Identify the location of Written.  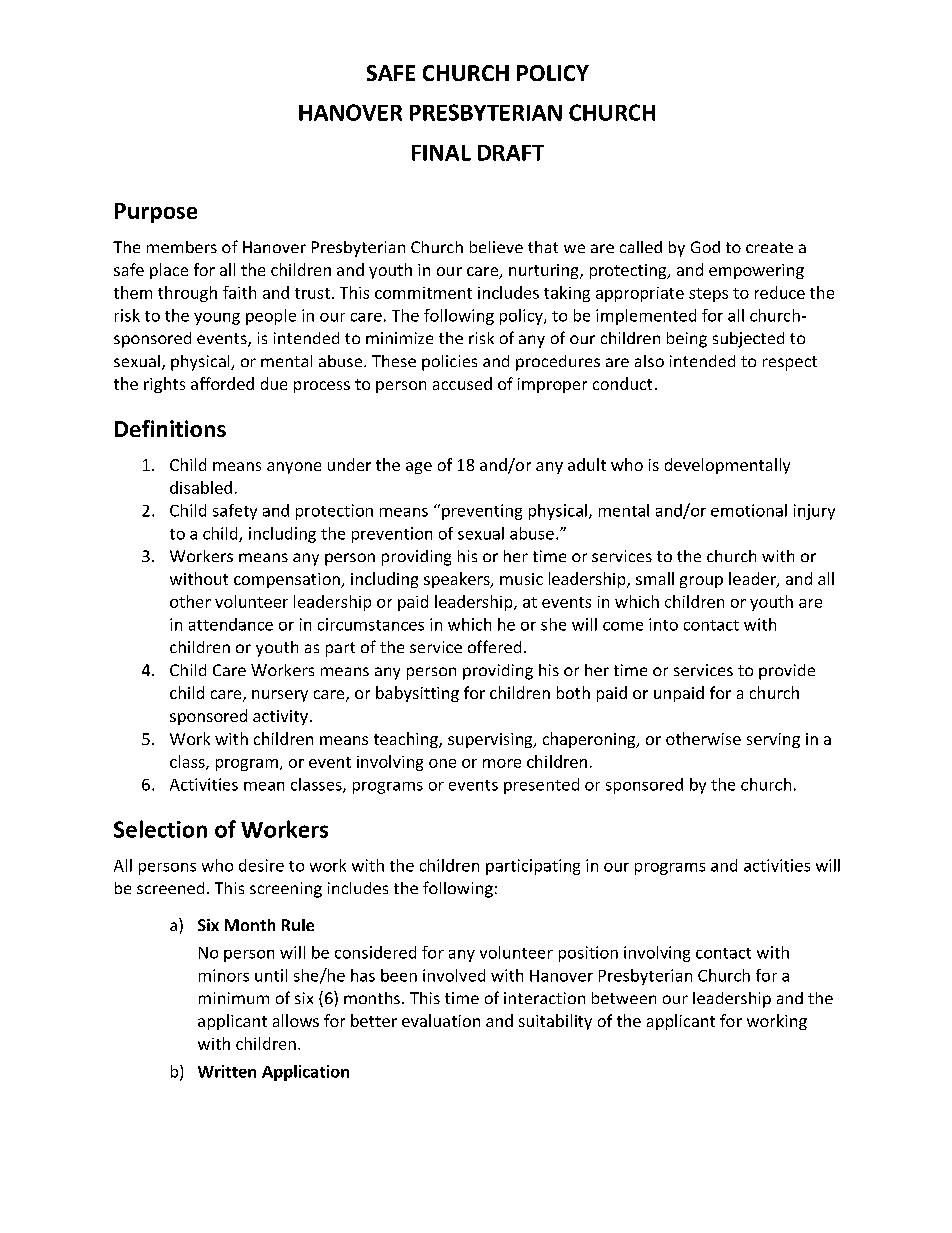
(227, 1071).
